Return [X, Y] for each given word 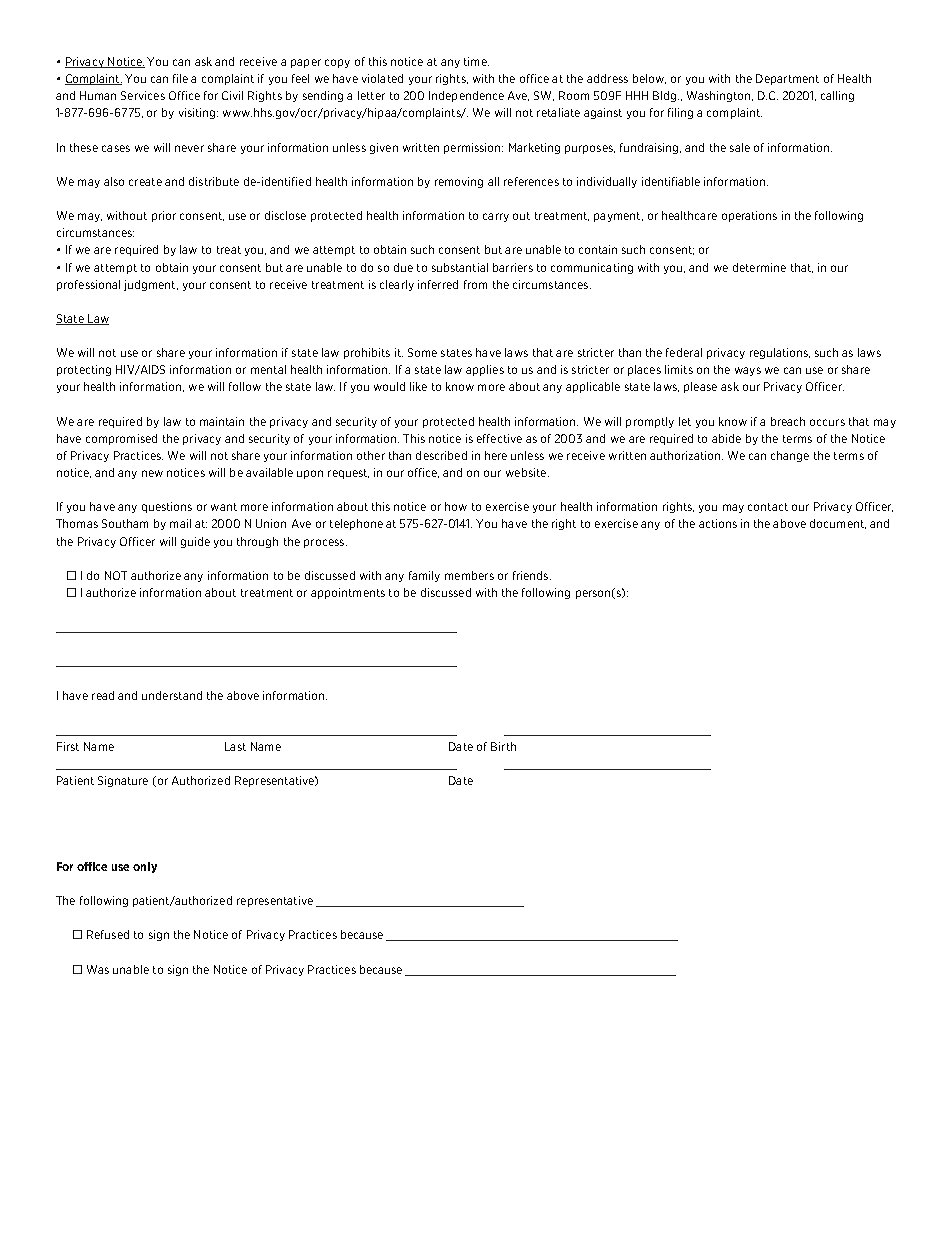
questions [167, 507]
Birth [503, 746]
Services [143, 95]
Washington [720, 96]
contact [768, 507]
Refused [108, 934]
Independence [466, 96]
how [456, 506]
